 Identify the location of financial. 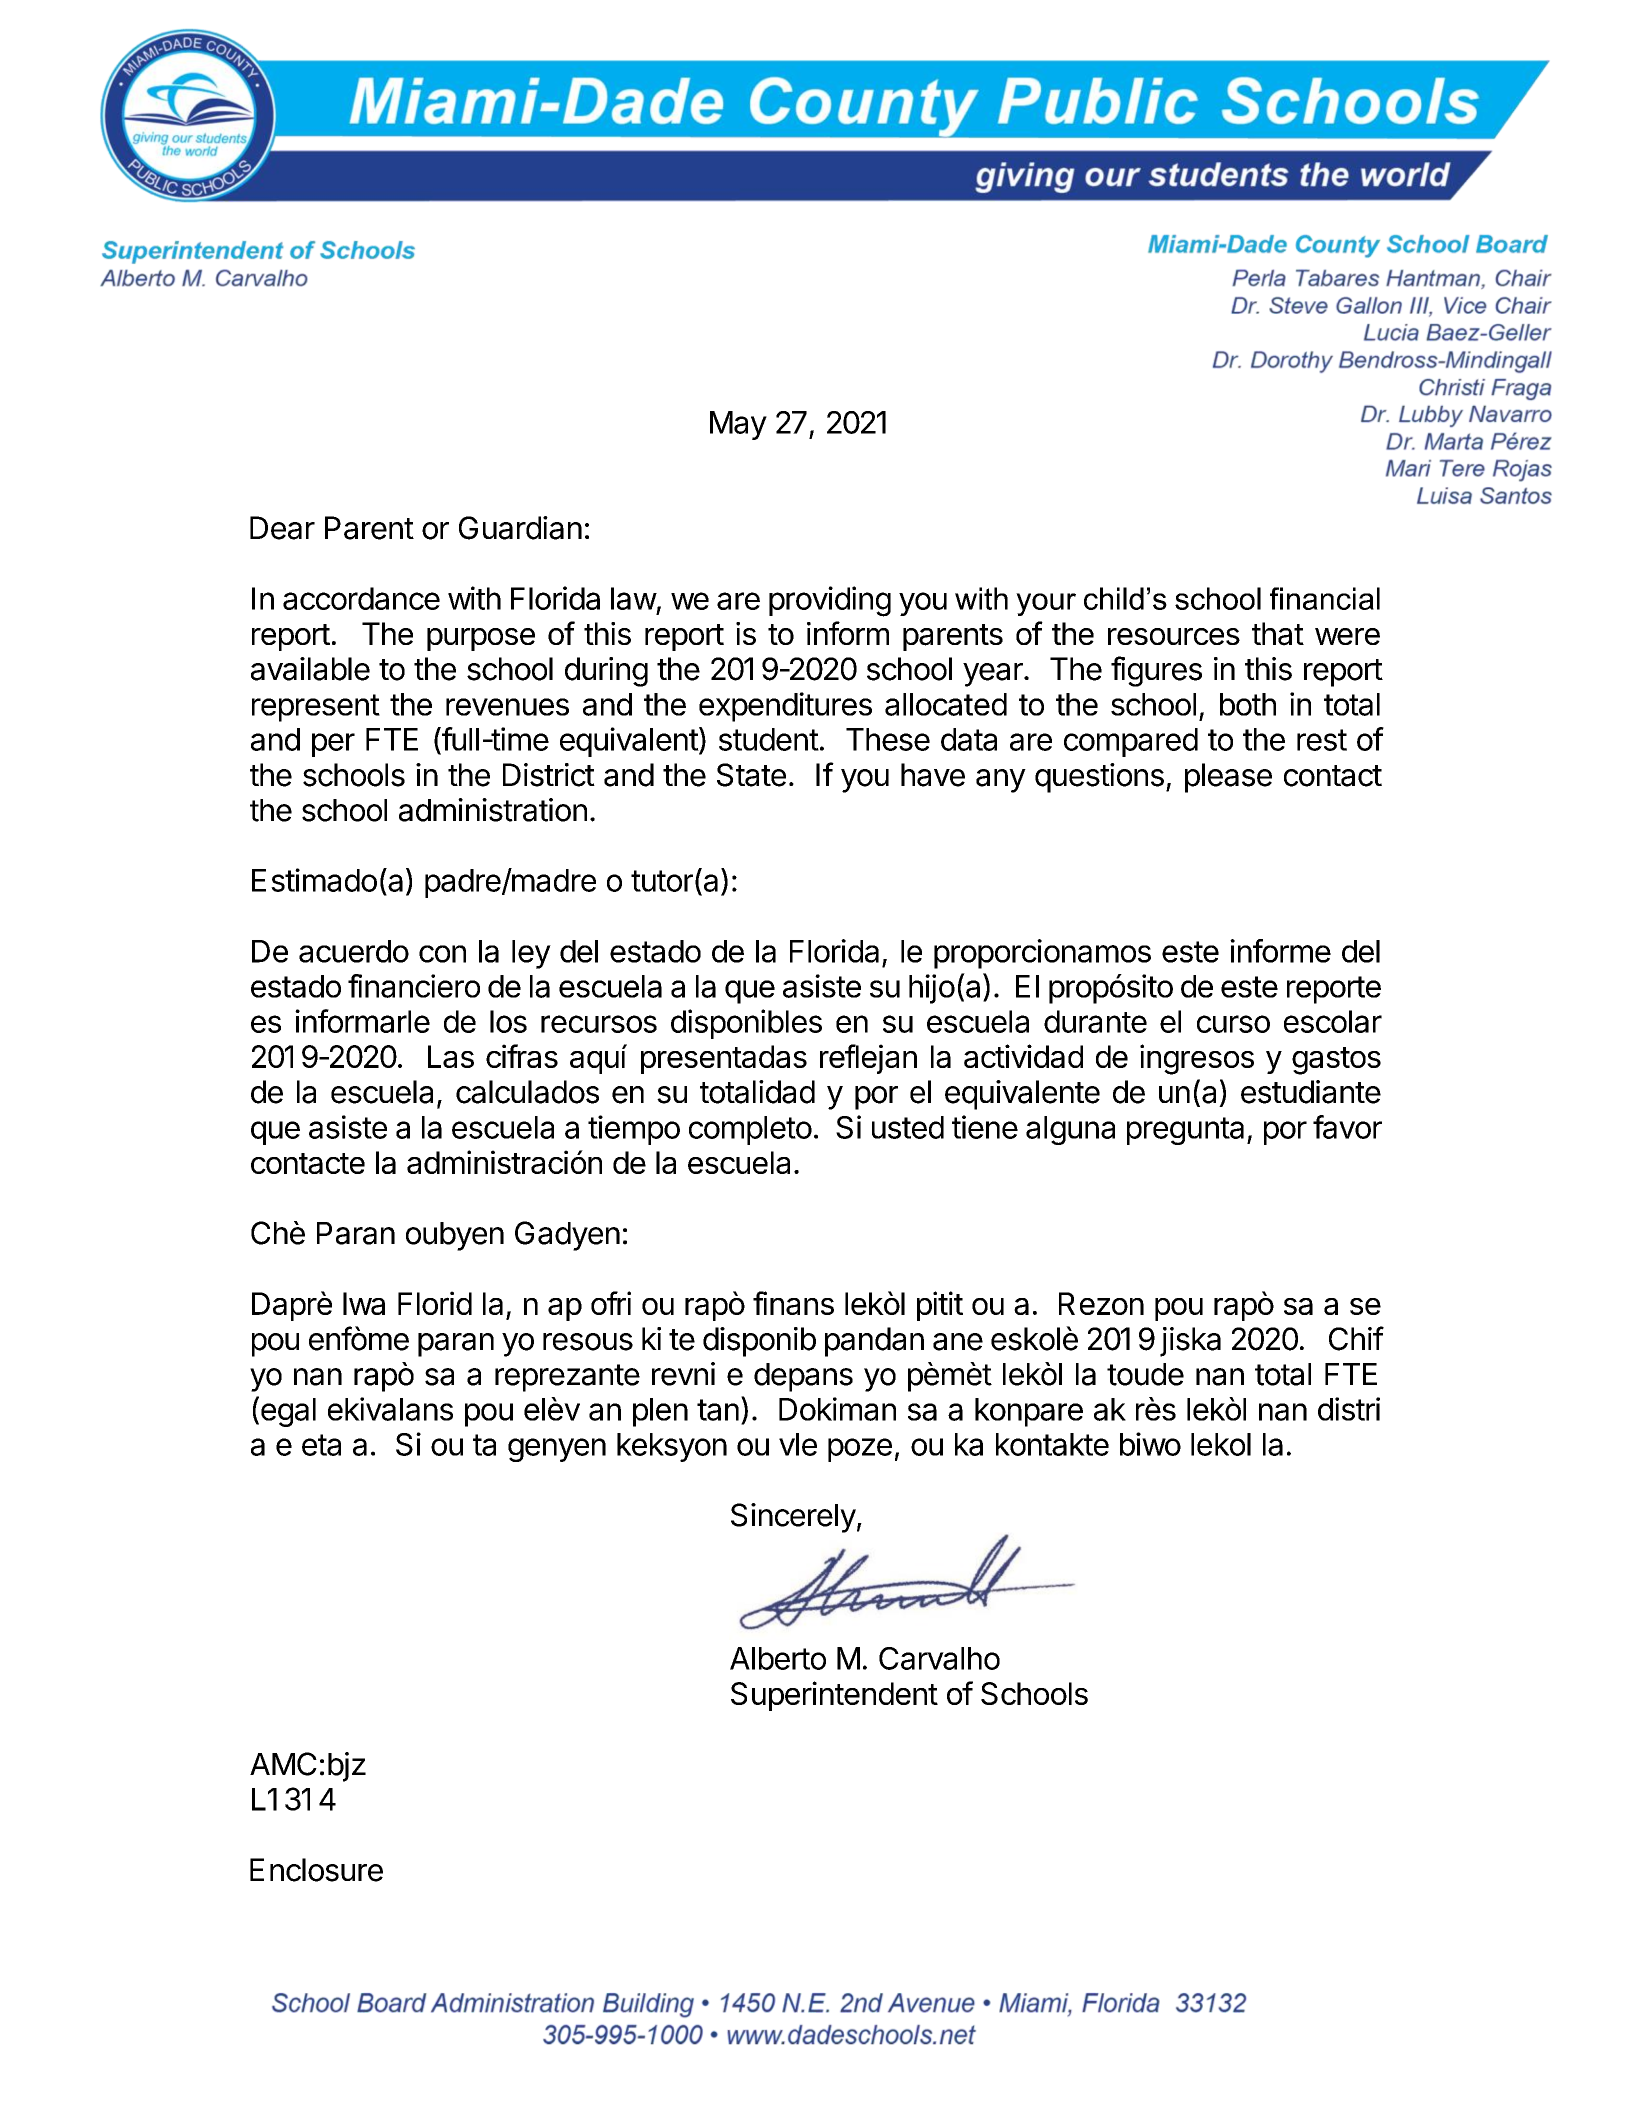
(1325, 598).
